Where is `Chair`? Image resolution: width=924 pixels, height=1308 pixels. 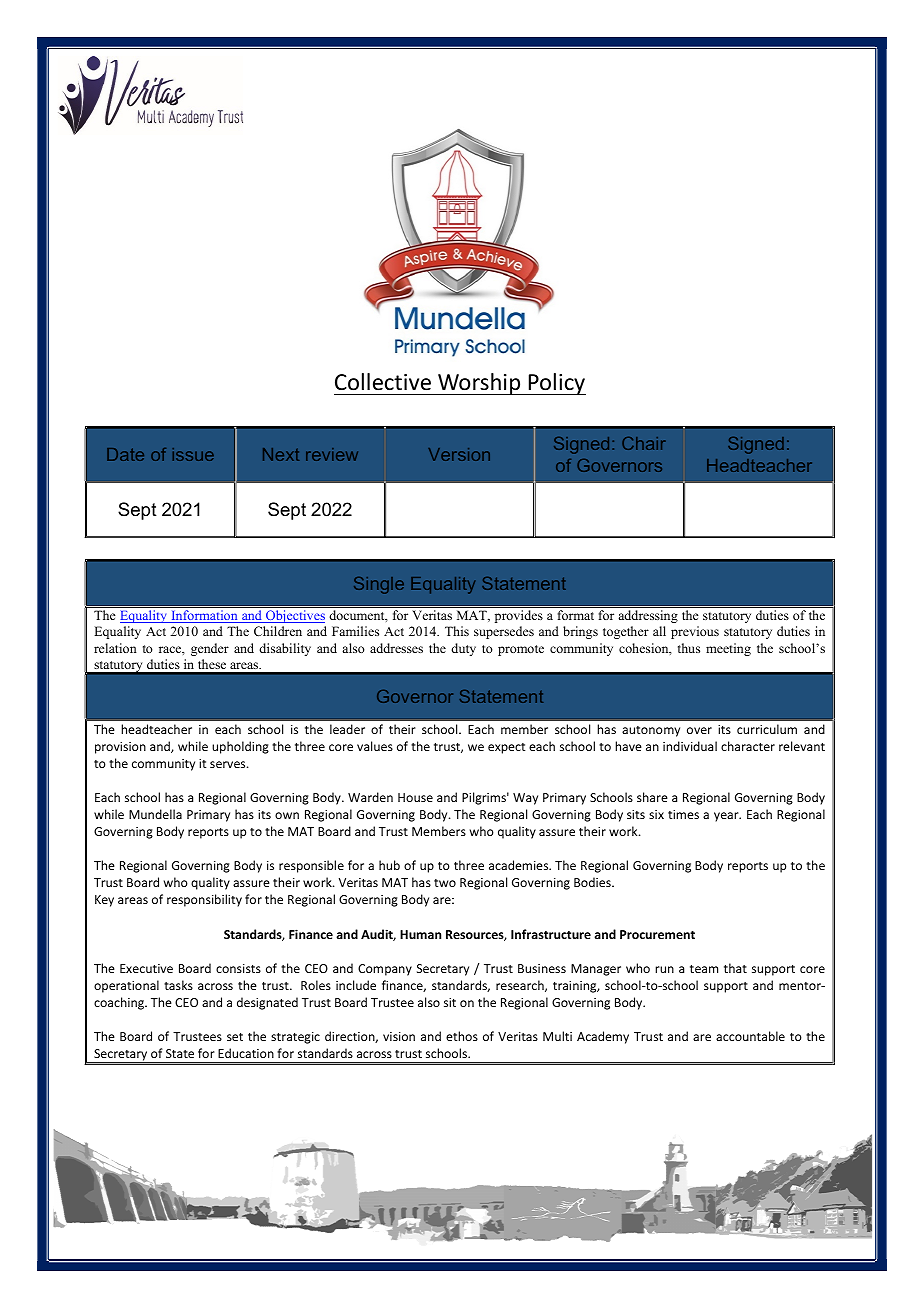 Chair is located at coordinates (644, 443).
